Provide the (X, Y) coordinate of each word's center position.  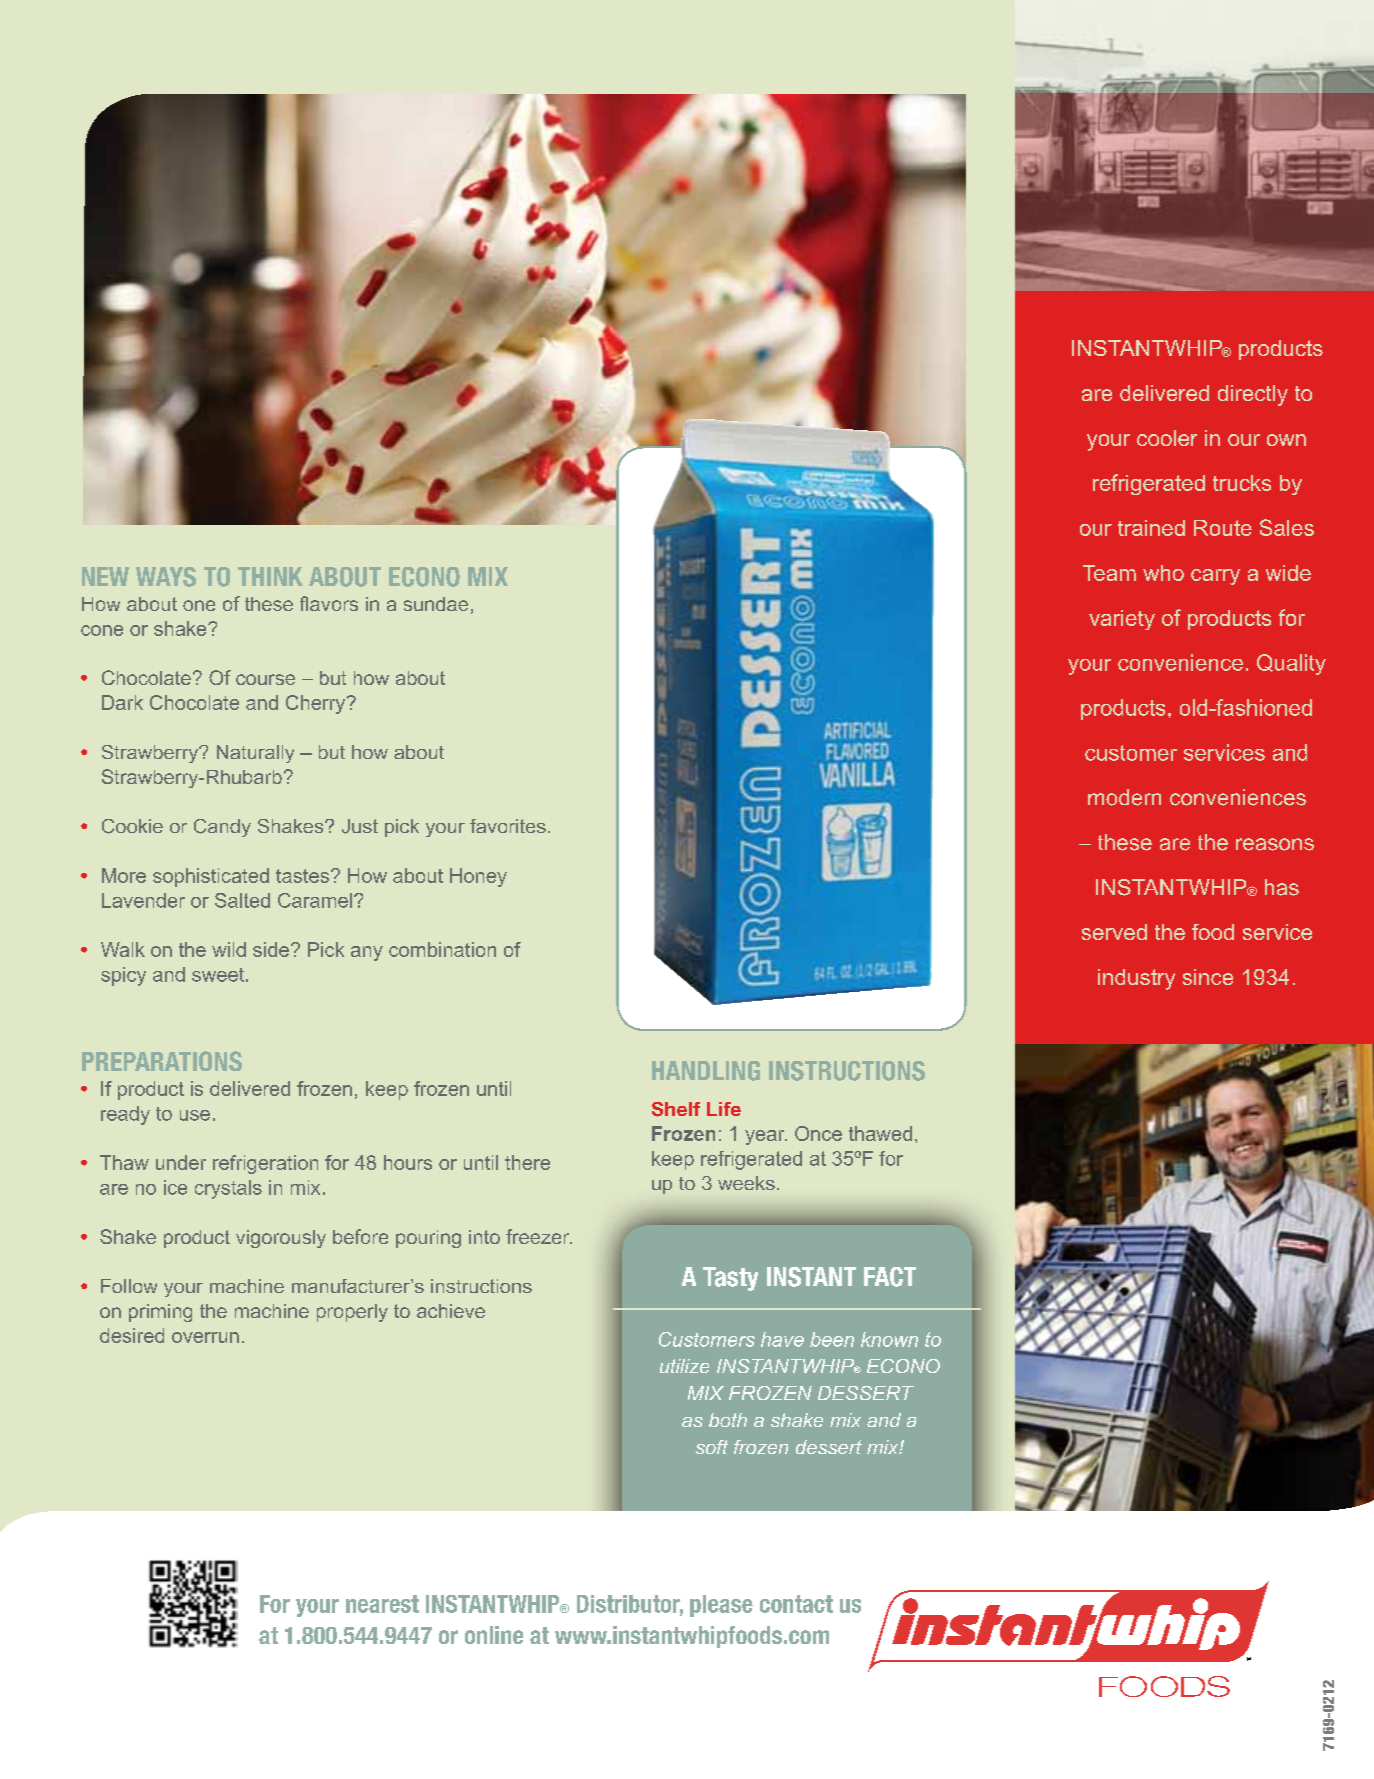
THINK (270, 576)
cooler (1167, 438)
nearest (382, 1604)
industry (1136, 979)
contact (796, 1604)
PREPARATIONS (162, 1061)
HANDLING (706, 1071)
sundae (436, 604)
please (721, 1606)
